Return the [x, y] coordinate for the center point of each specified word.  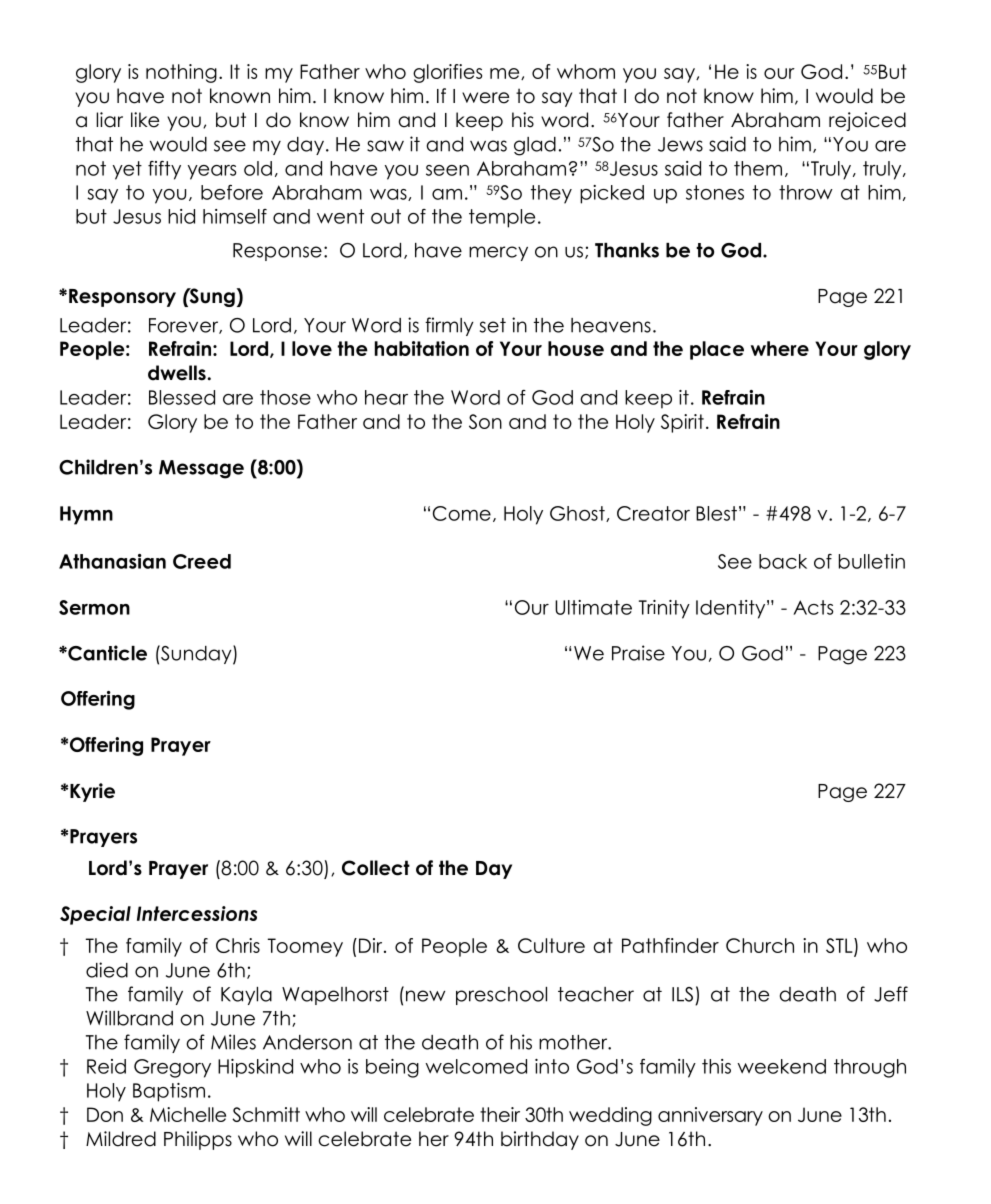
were [485, 98]
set [493, 325]
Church [760, 945]
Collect [376, 868]
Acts [813, 607]
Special [95, 915]
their [500, 1114]
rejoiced [867, 121]
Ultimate [593, 607]
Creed [202, 561]
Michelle [188, 1114]
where [780, 348]
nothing [181, 73]
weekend [781, 1066]
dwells [177, 373]
